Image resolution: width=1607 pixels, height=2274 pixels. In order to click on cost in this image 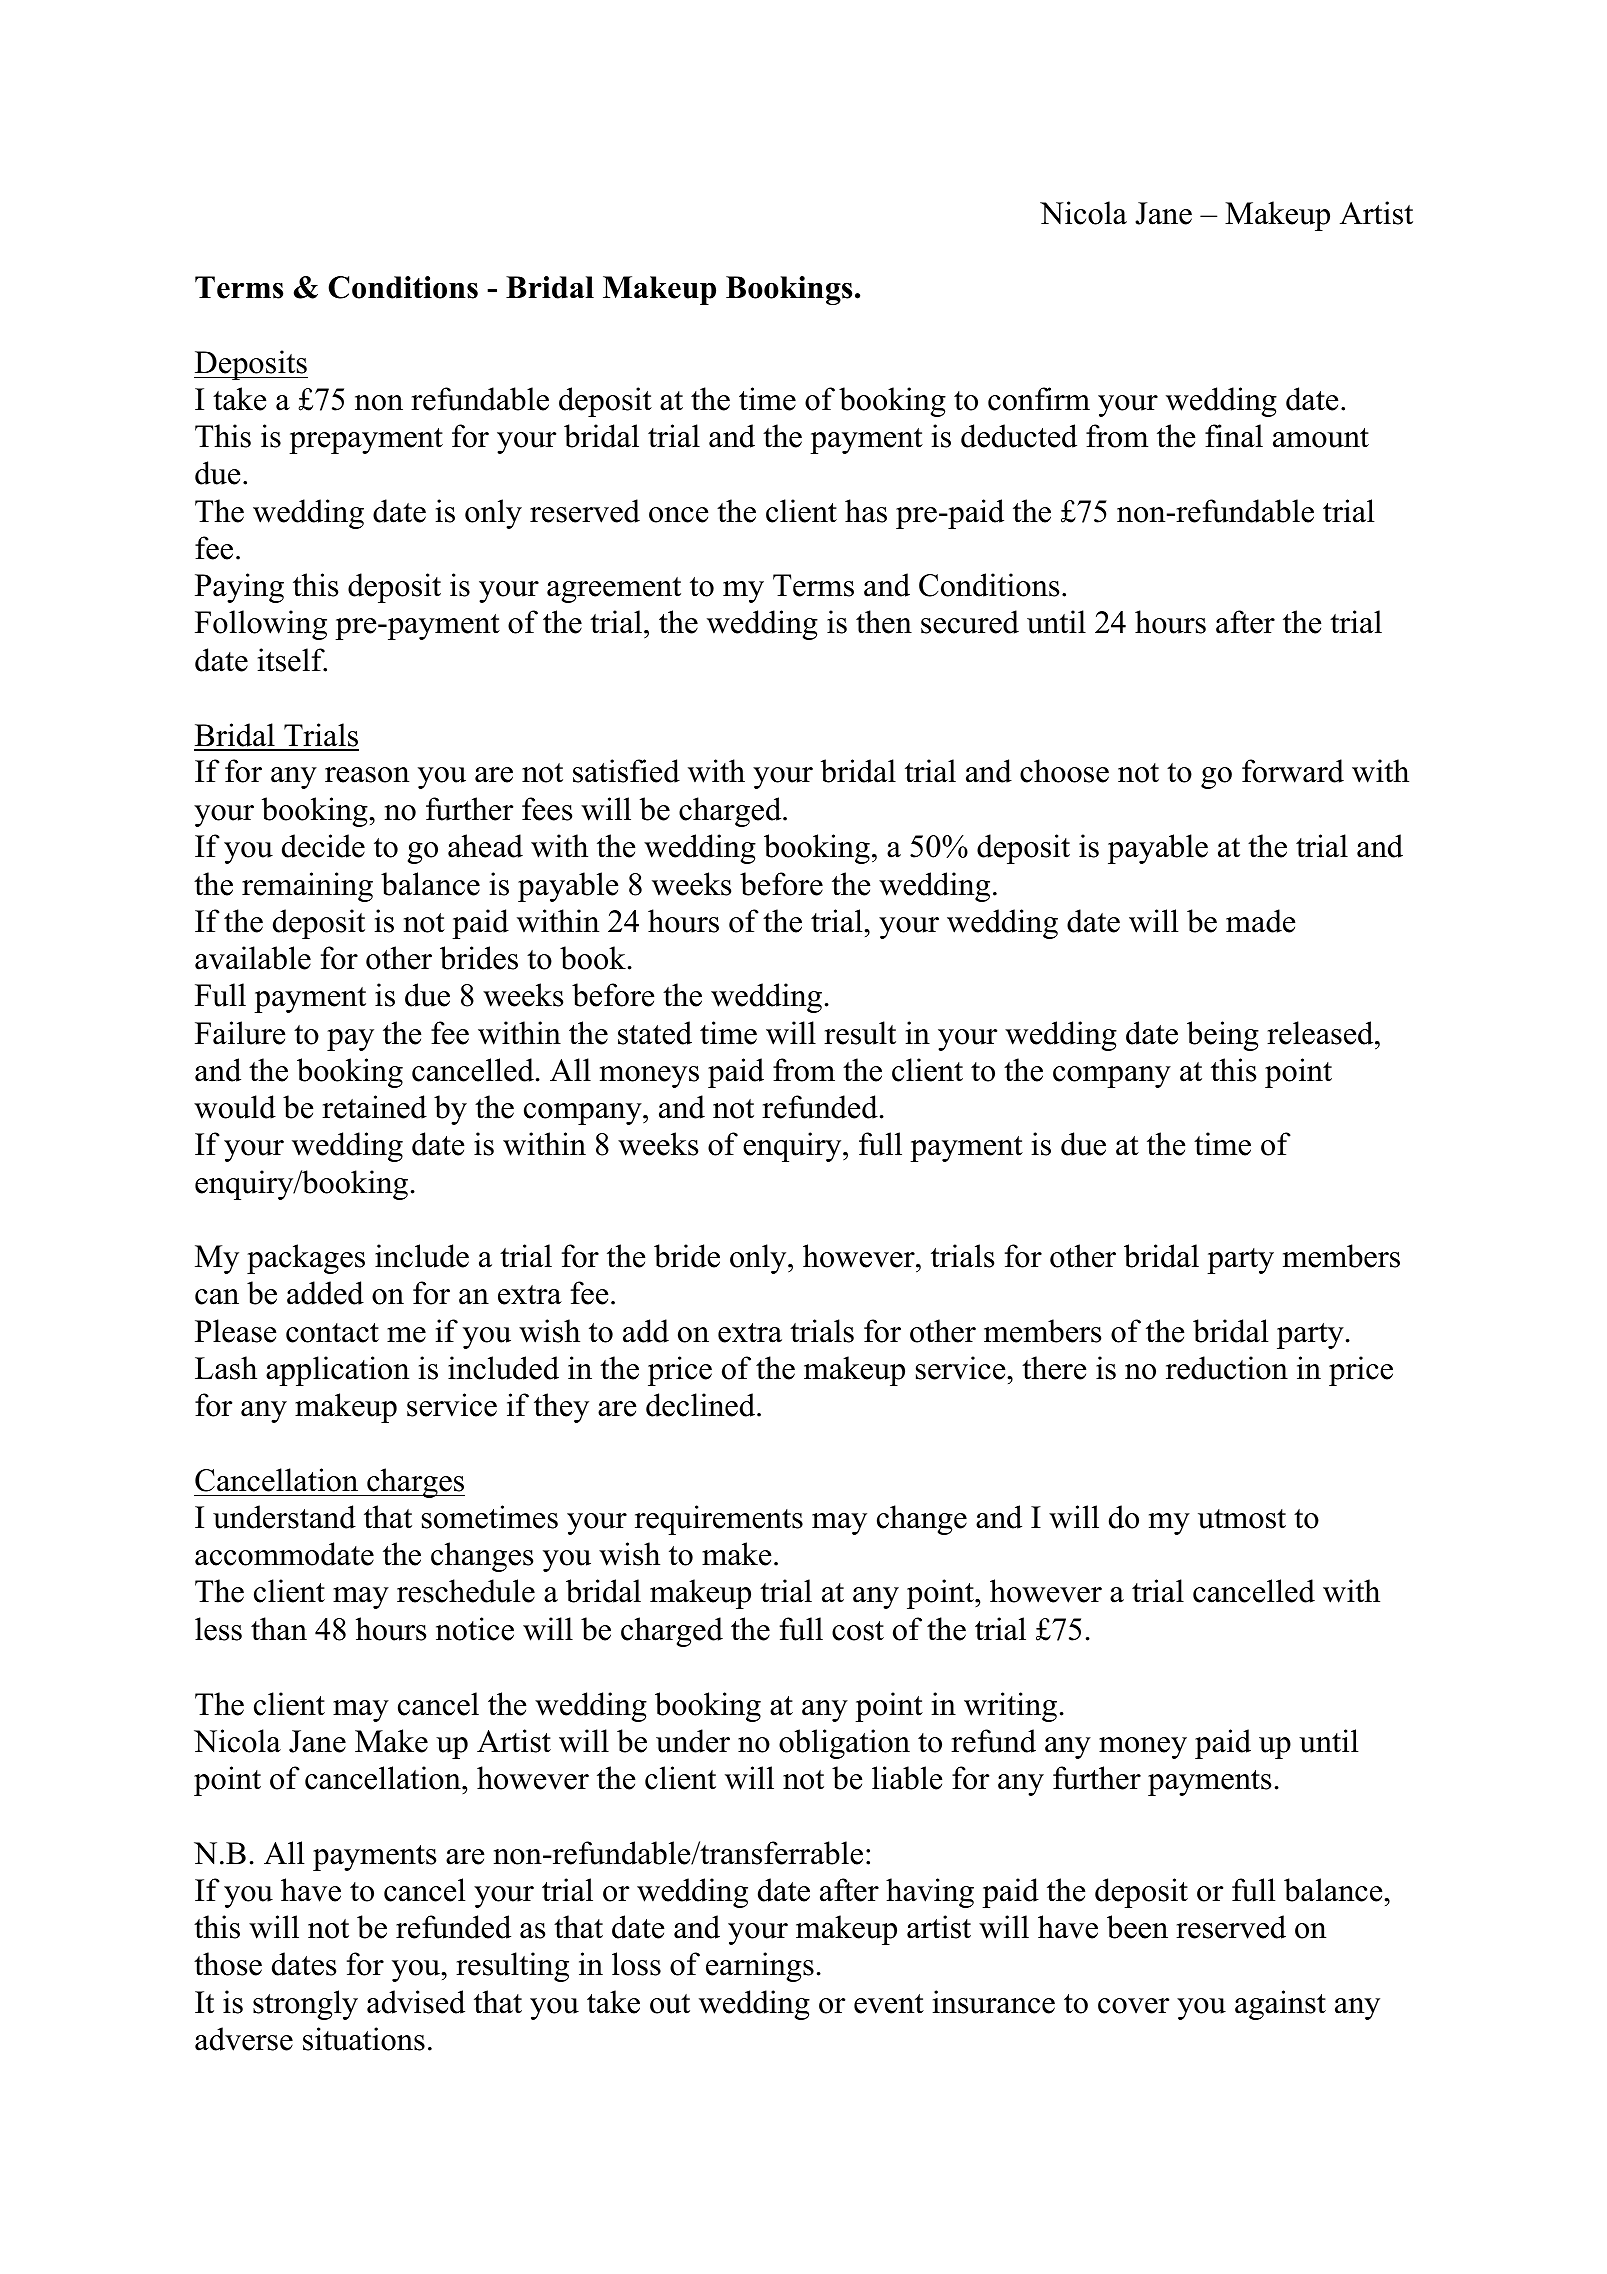, I will do `click(858, 1631)`.
